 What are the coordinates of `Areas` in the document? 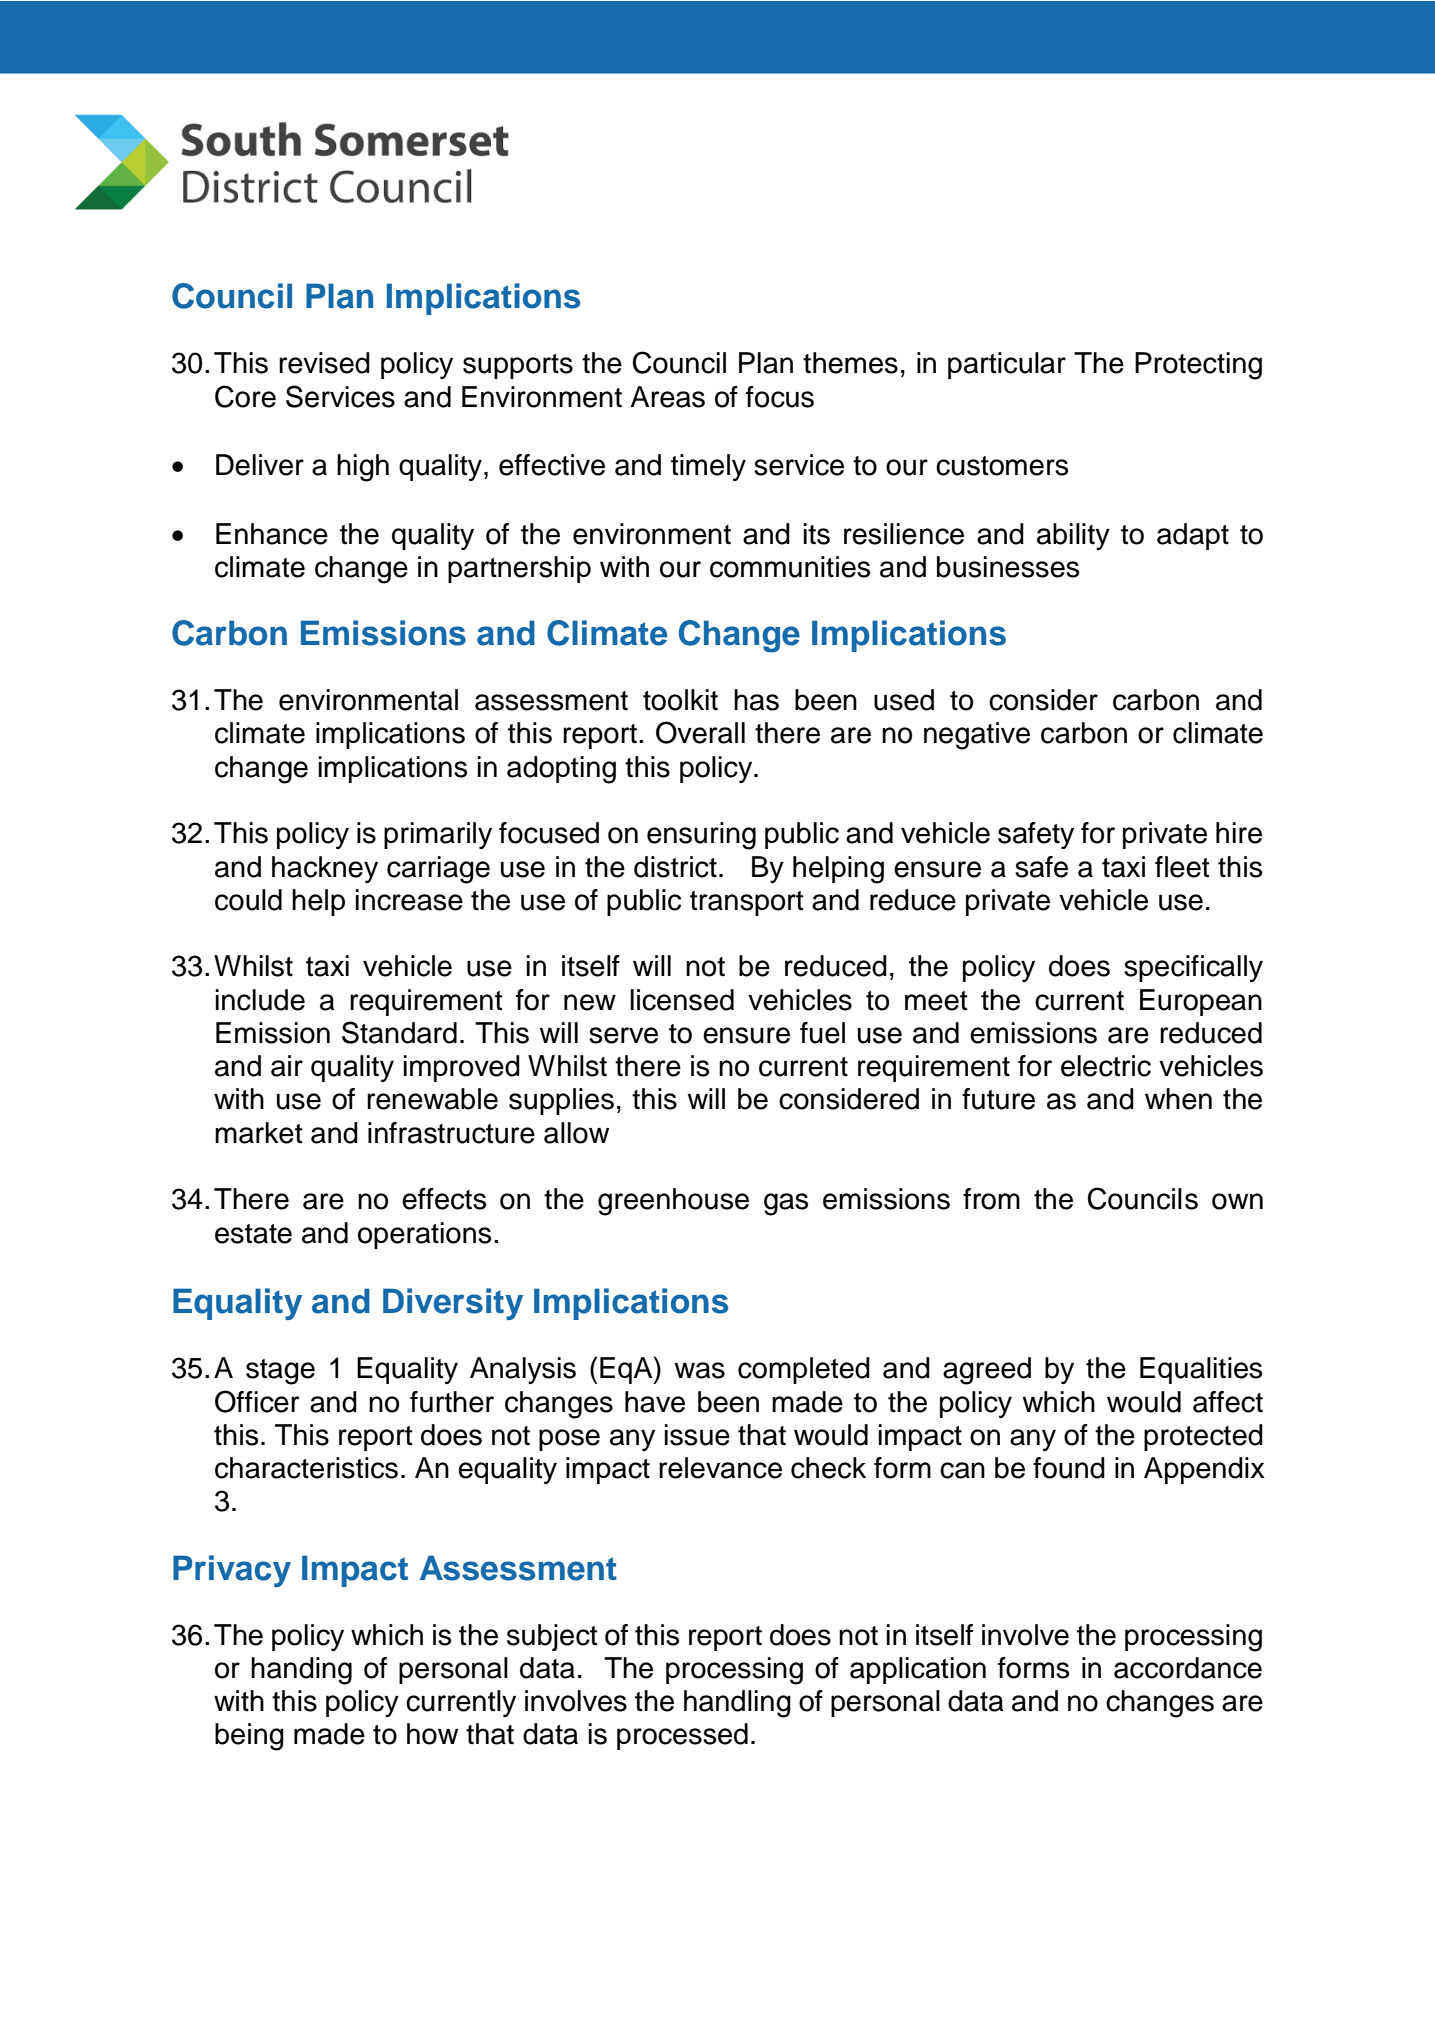 It's located at (667, 397).
